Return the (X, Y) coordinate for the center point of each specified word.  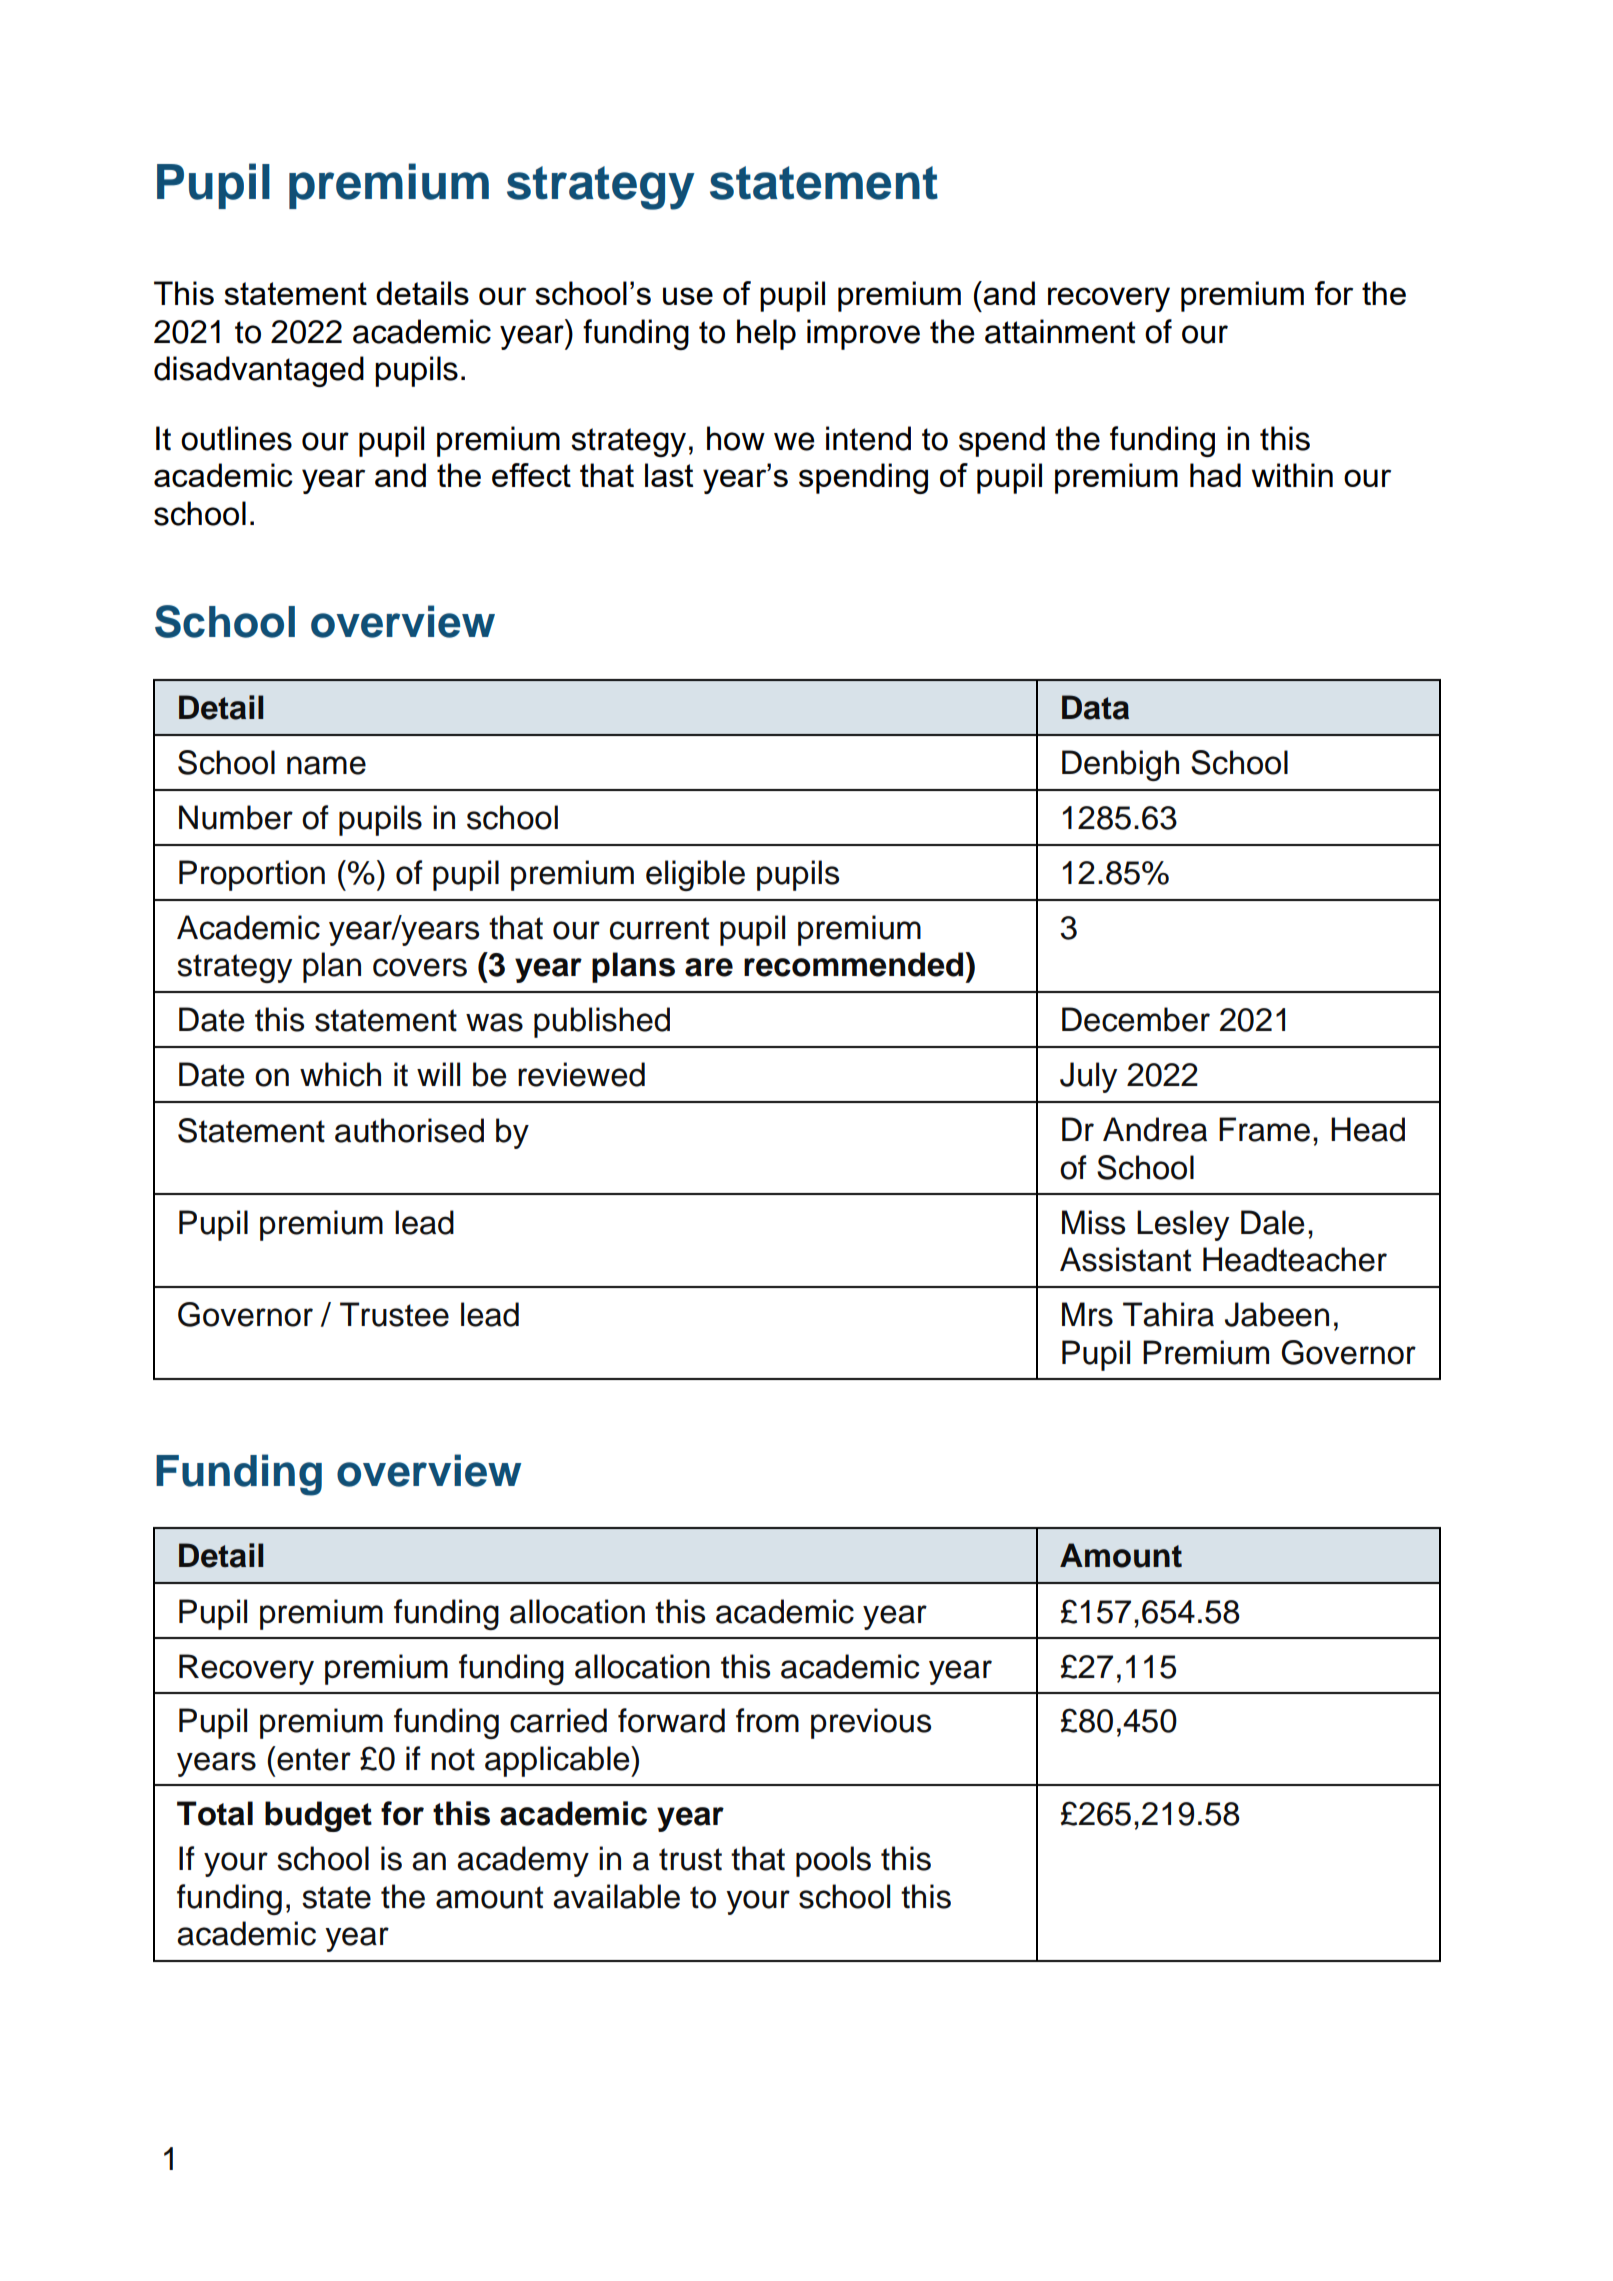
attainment (1060, 331)
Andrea (1155, 1129)
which (340, 1074)
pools (833, 1861)
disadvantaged (259, 371)
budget (318, 1816)
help (766, 334)
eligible (695, 875)
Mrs (1087, 1314)
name (326, 765)
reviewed (581, 1074)
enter (313, 1758)
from (767, 1720)
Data (1095, 707)
